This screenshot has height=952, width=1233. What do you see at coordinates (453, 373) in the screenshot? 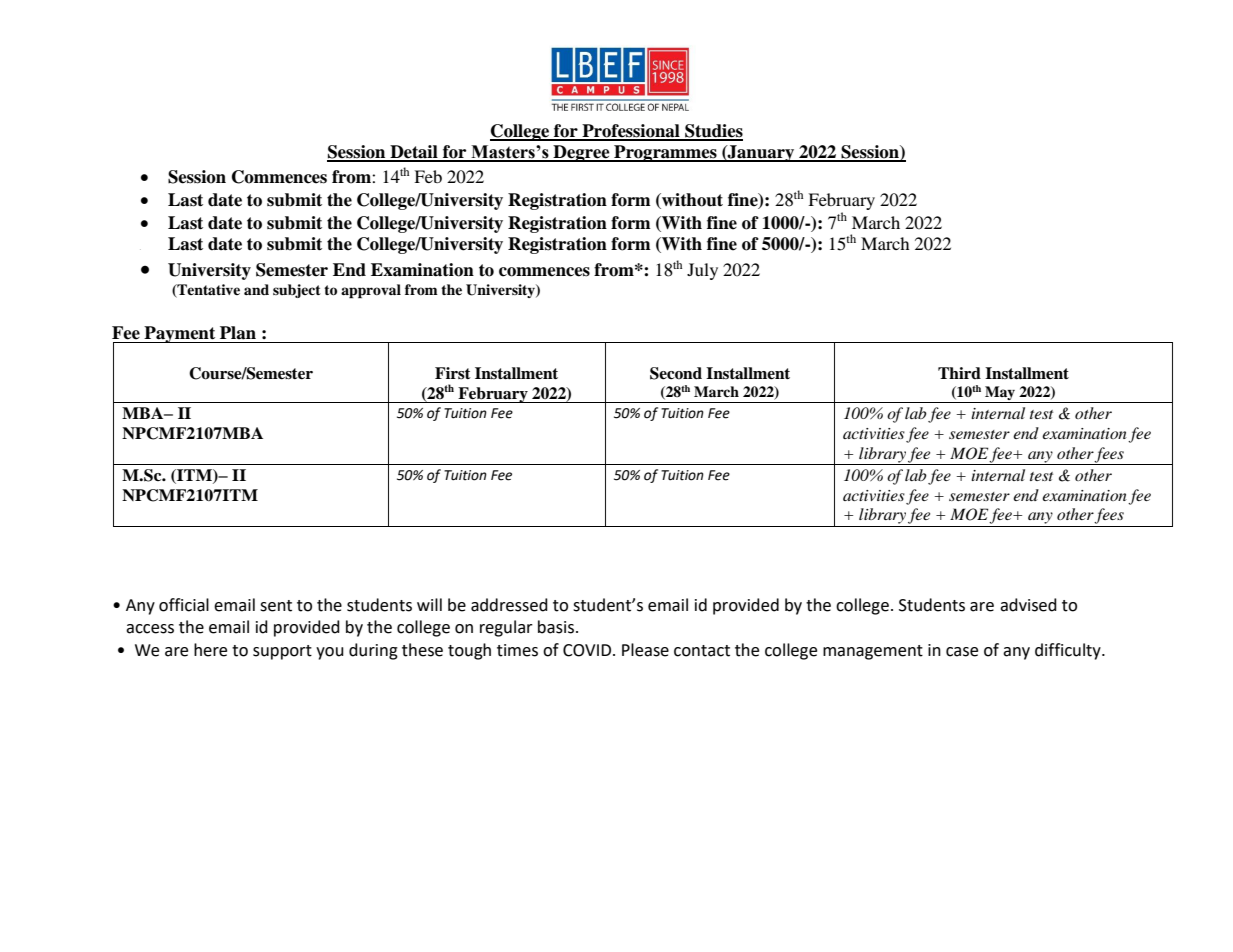
I see `First` at bounding box center [453, 373].
